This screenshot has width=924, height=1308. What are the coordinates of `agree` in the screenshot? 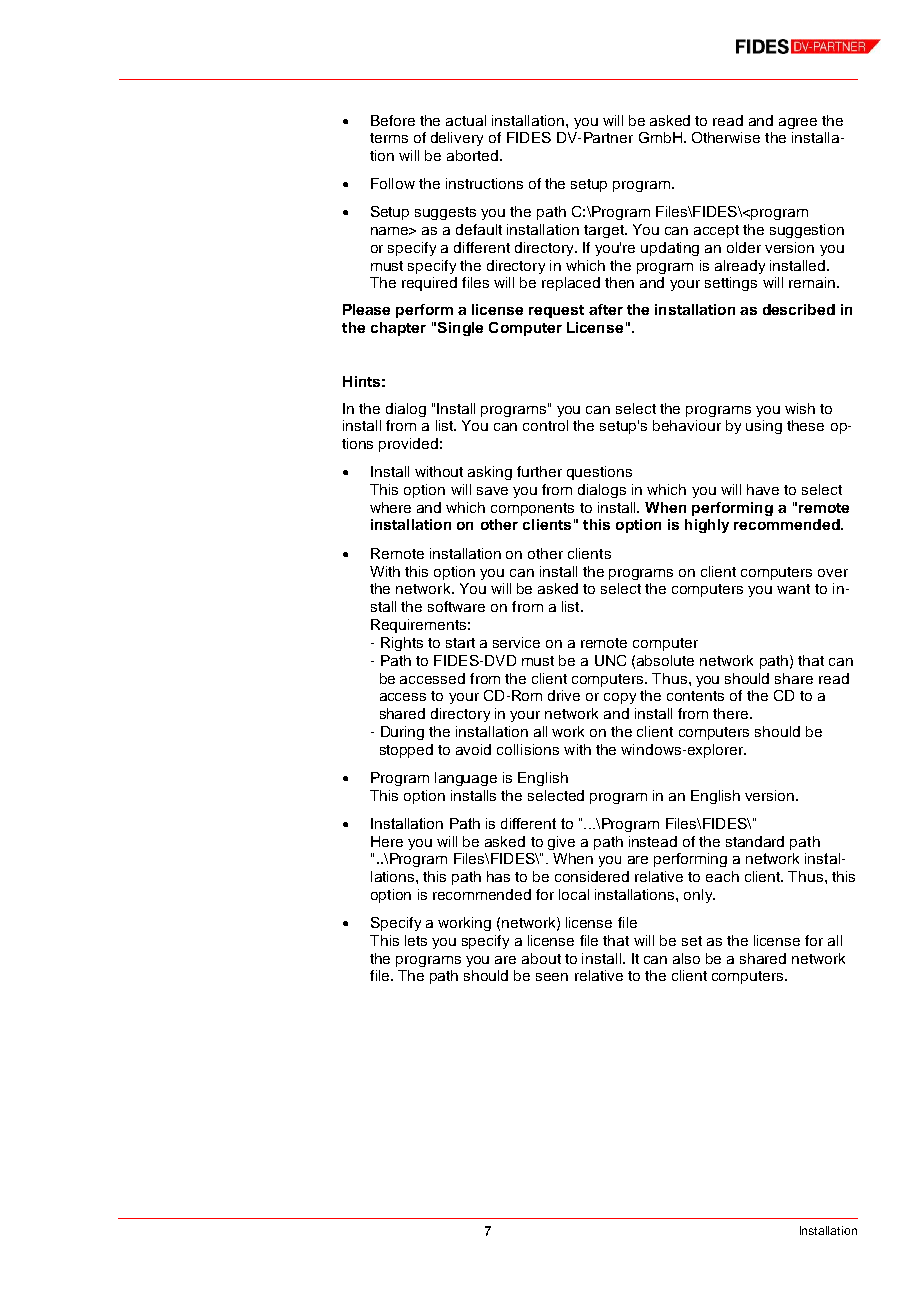 It's located at (798, 123).
